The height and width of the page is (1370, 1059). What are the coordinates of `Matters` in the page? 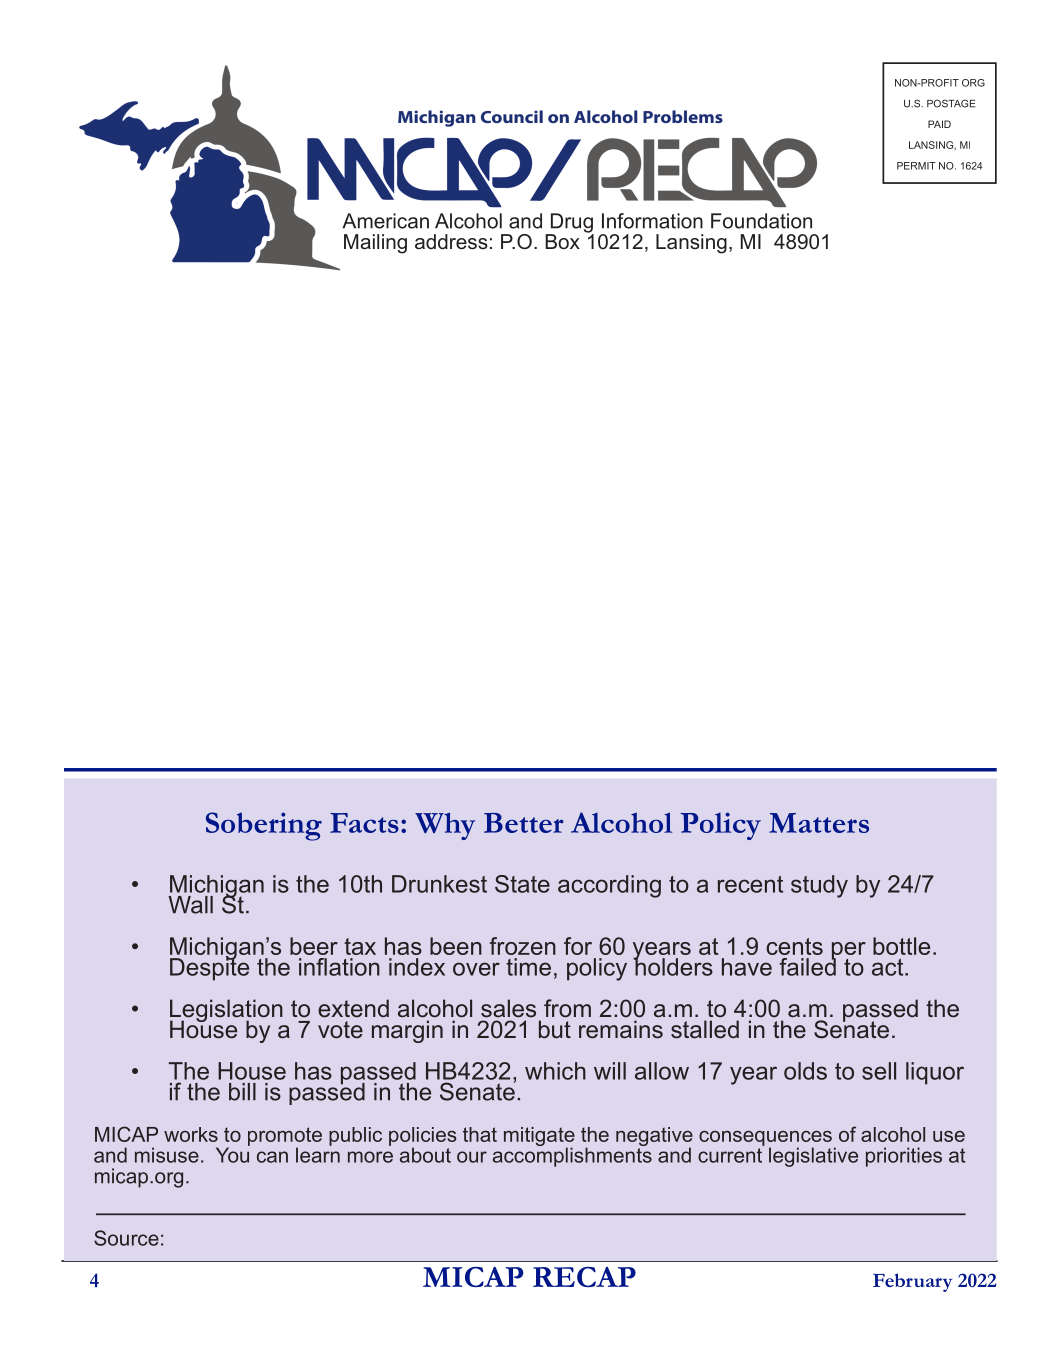 It's located at (819, 823).
